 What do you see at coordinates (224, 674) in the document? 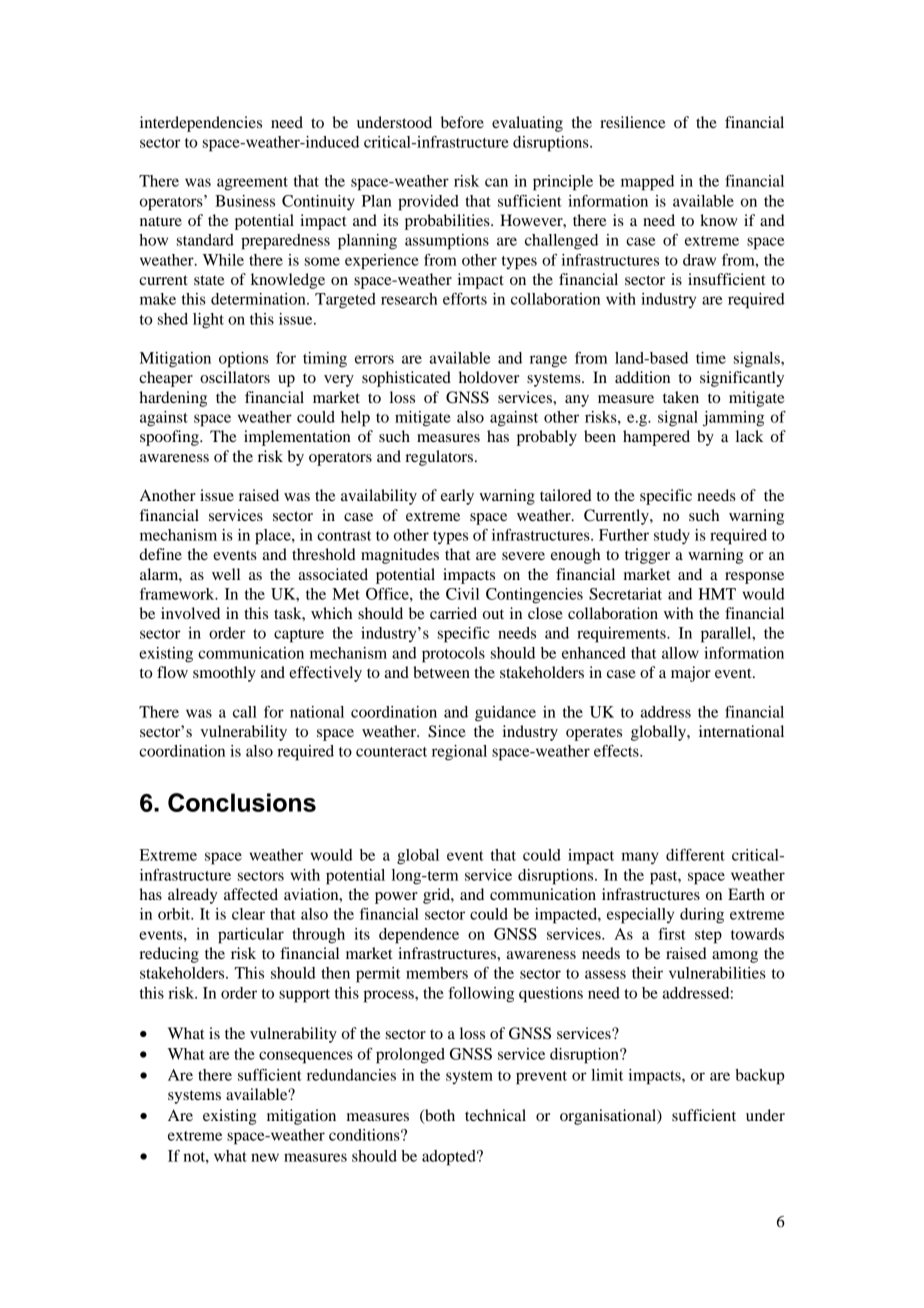
I see `smoothly` at bounding box center [224, 674].
